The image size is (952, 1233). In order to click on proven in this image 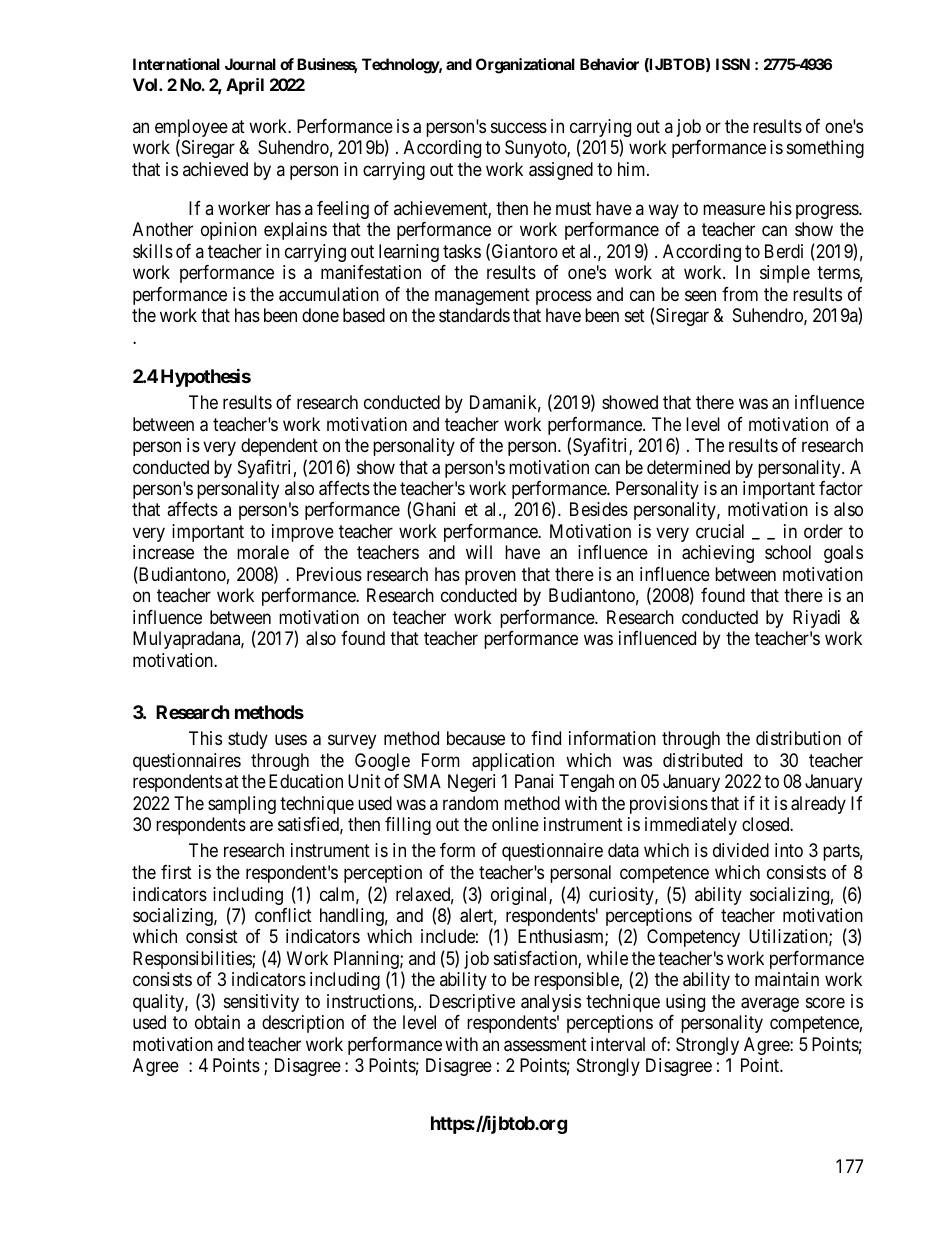, I will do `click(490, 577)`.
